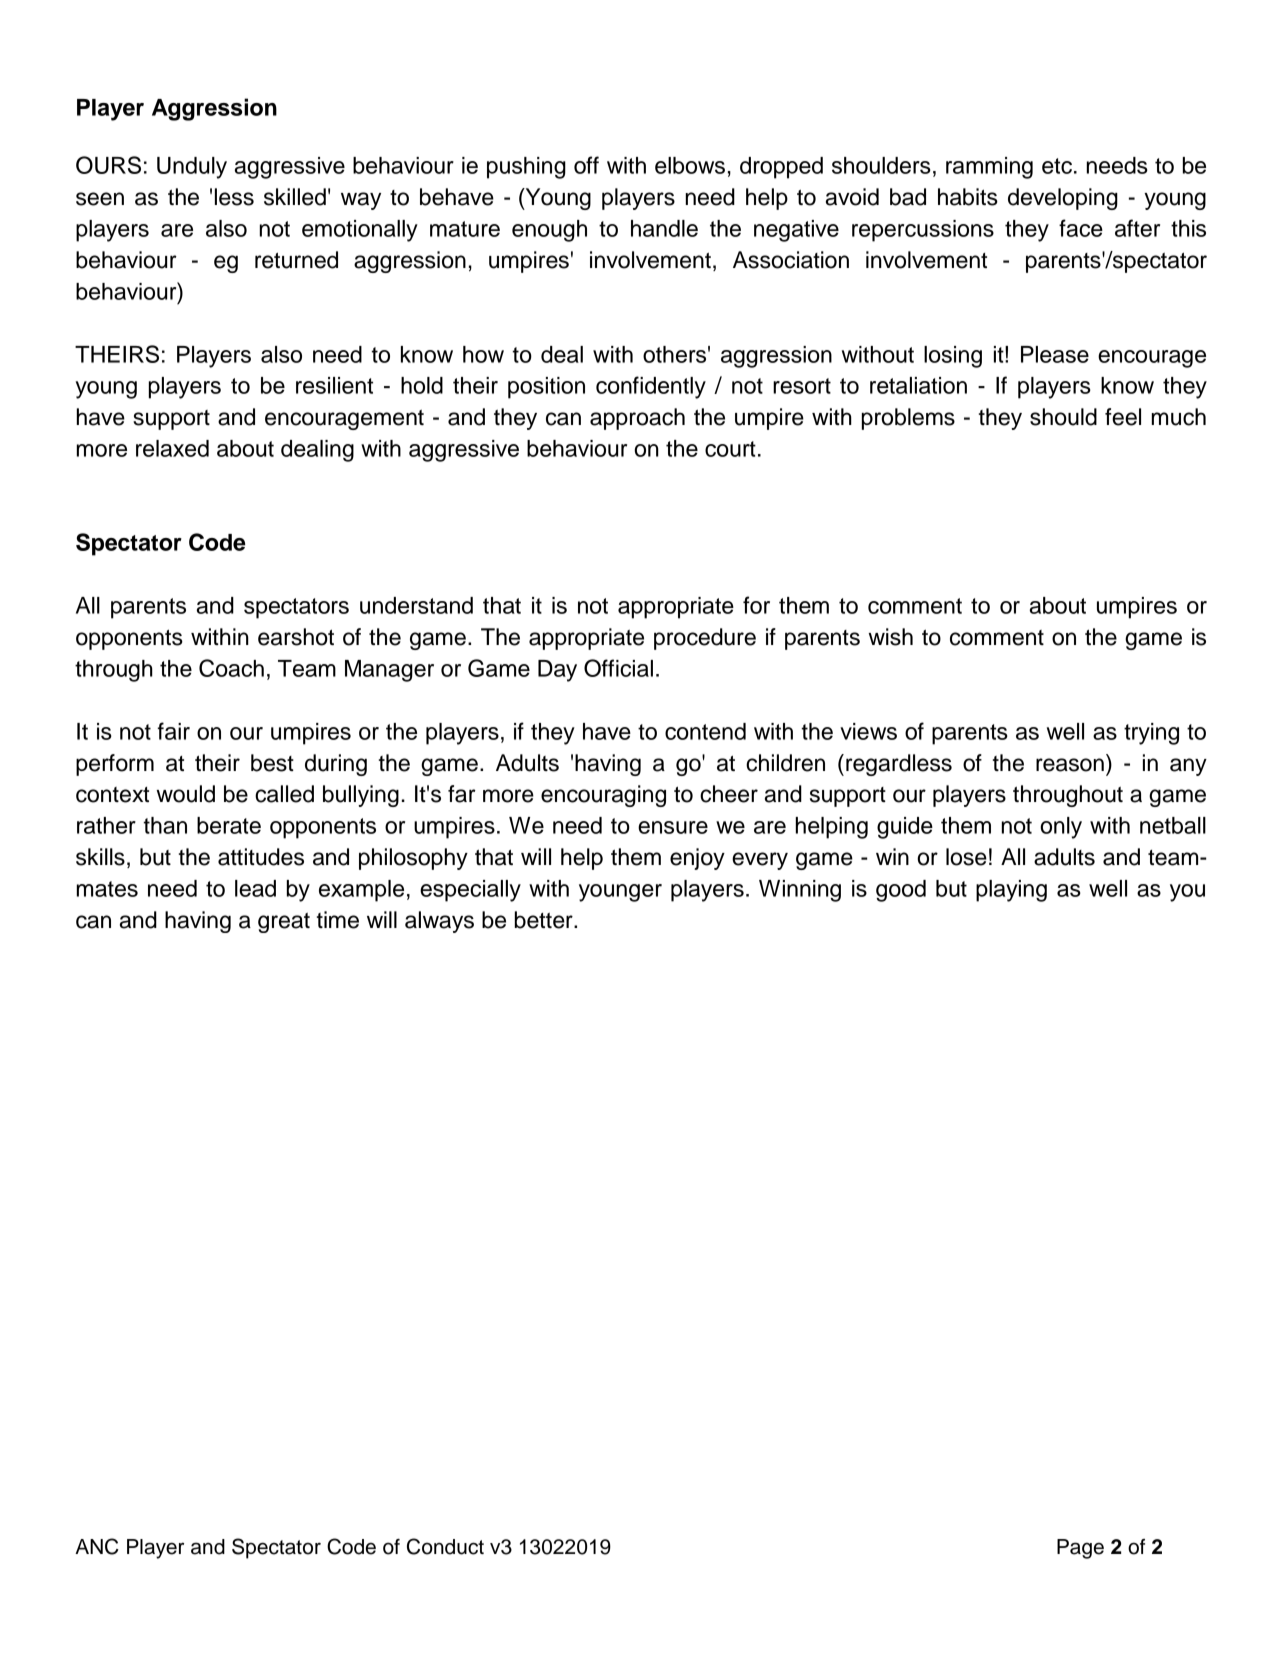  Describe the element at coordinates (664, 228) in the screenshot. I see `handle` at that location.
